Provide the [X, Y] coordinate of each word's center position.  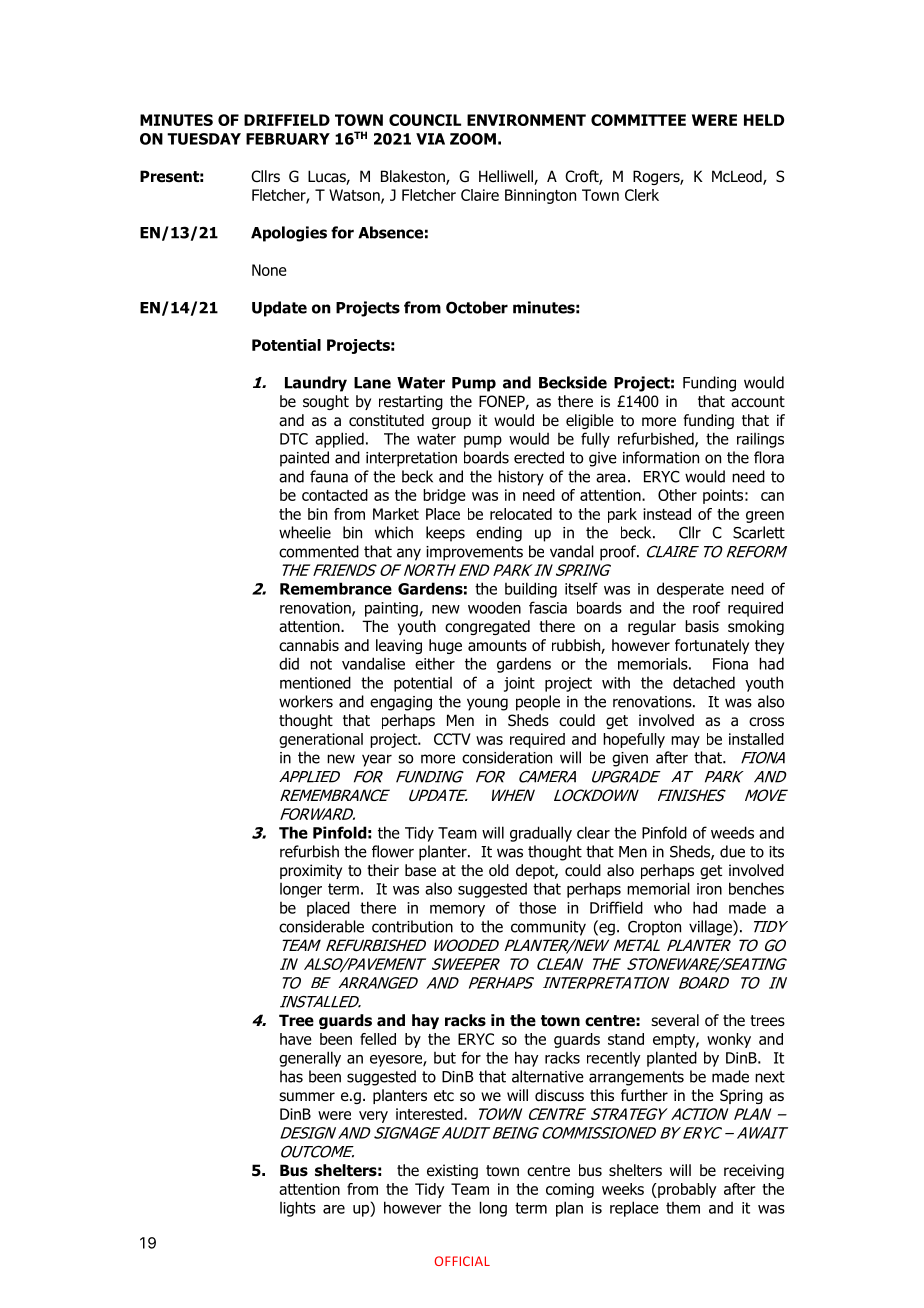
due [732, 851]
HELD [764, 120]
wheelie [305, 532]
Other [677, 495]
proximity [311, 871]
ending [499, 534]
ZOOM [473, 139]
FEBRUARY [288, 139]
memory [457, 911]
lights [298, 1209]
